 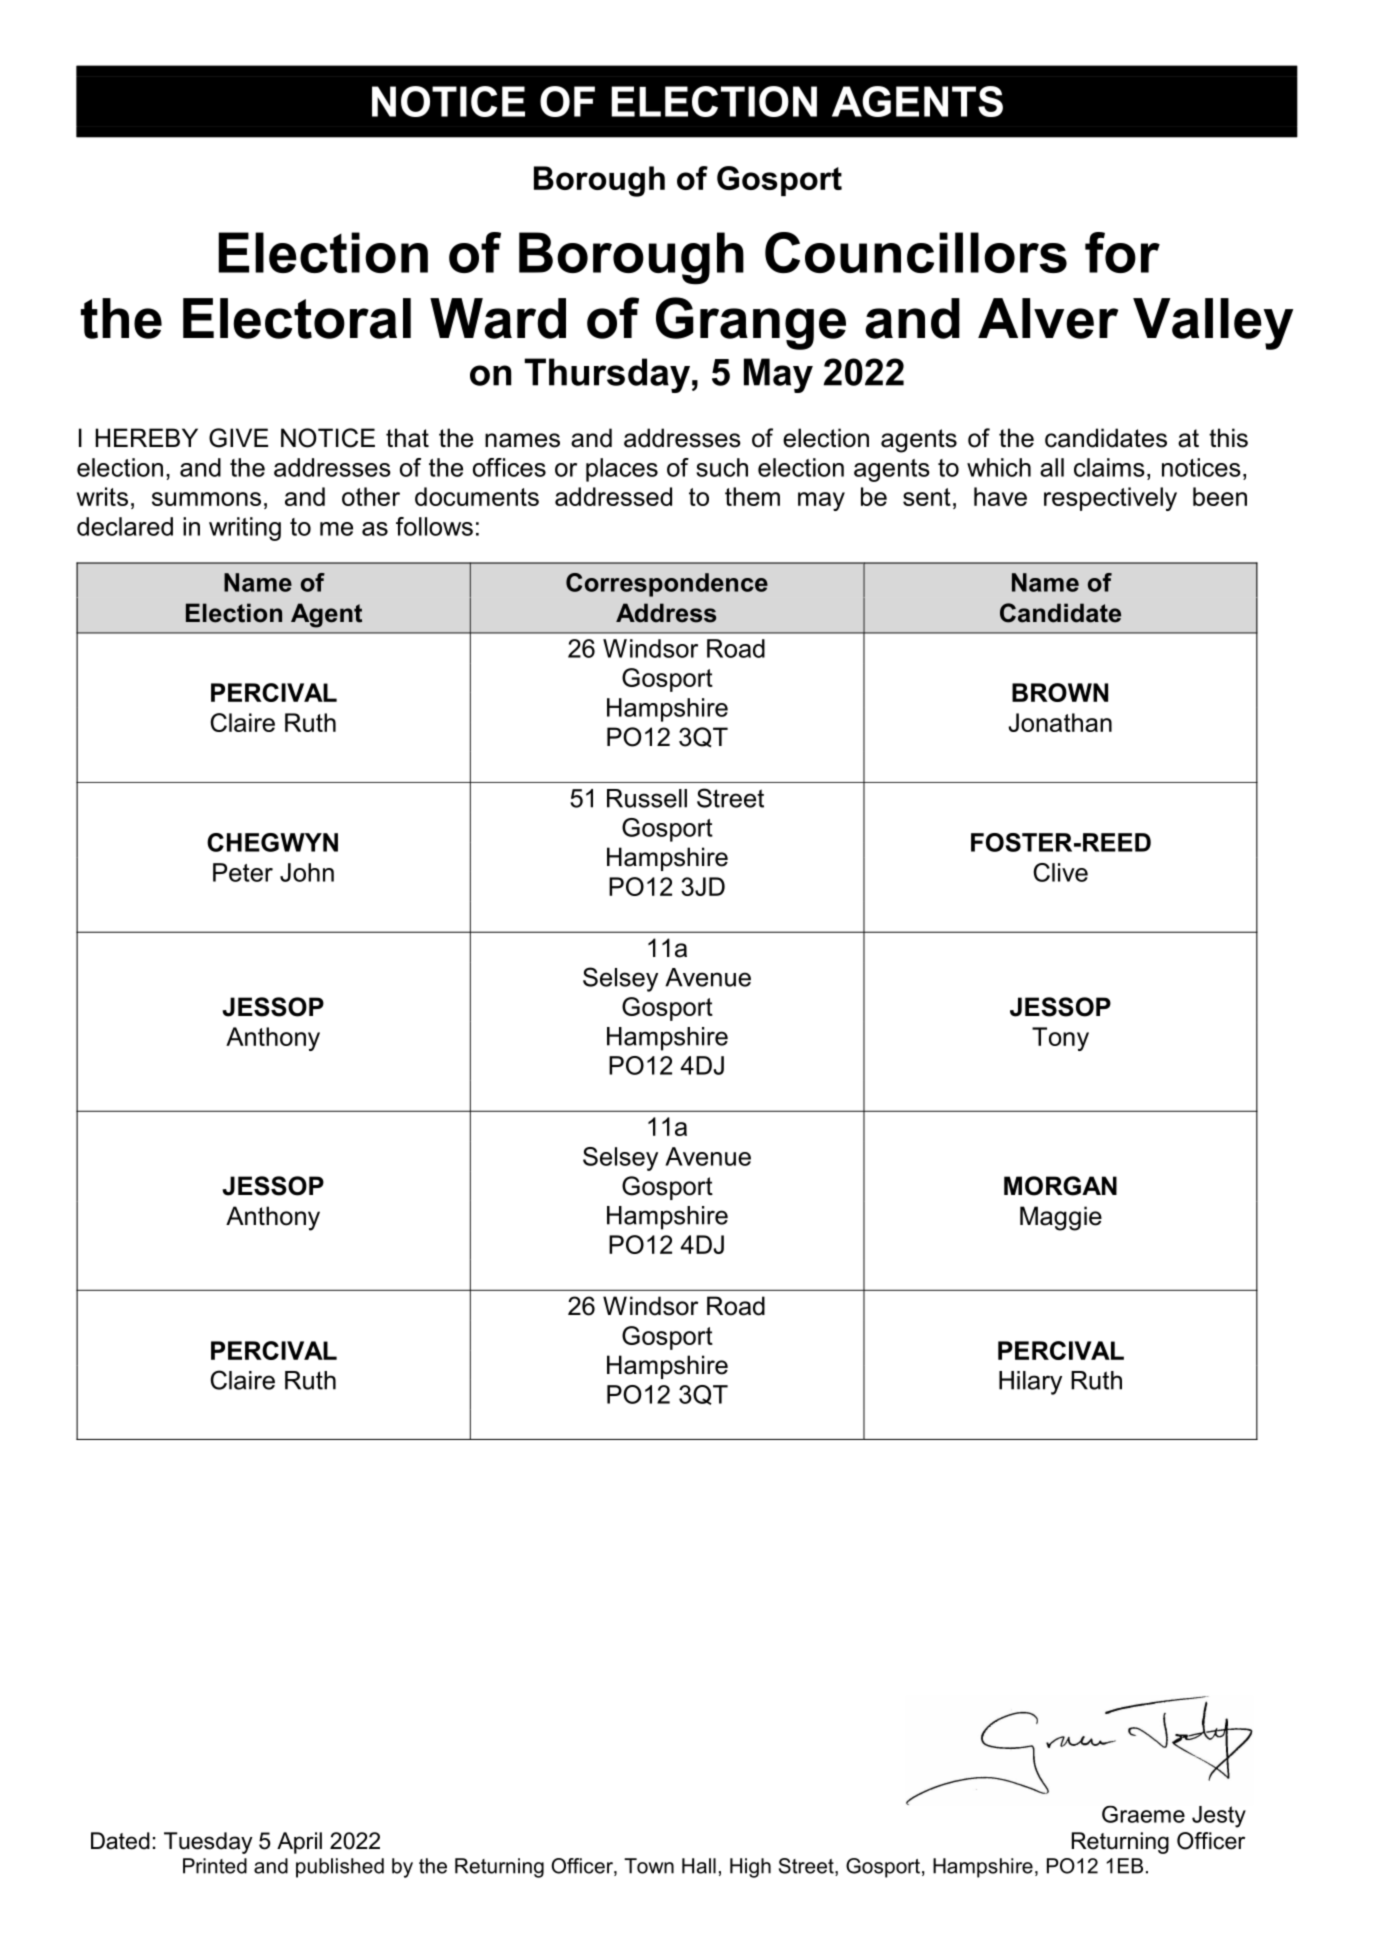 What do you see at coordinates (1030, 1383) in the document?
I see `Hilary` at bounding box center [1030, 1383].
